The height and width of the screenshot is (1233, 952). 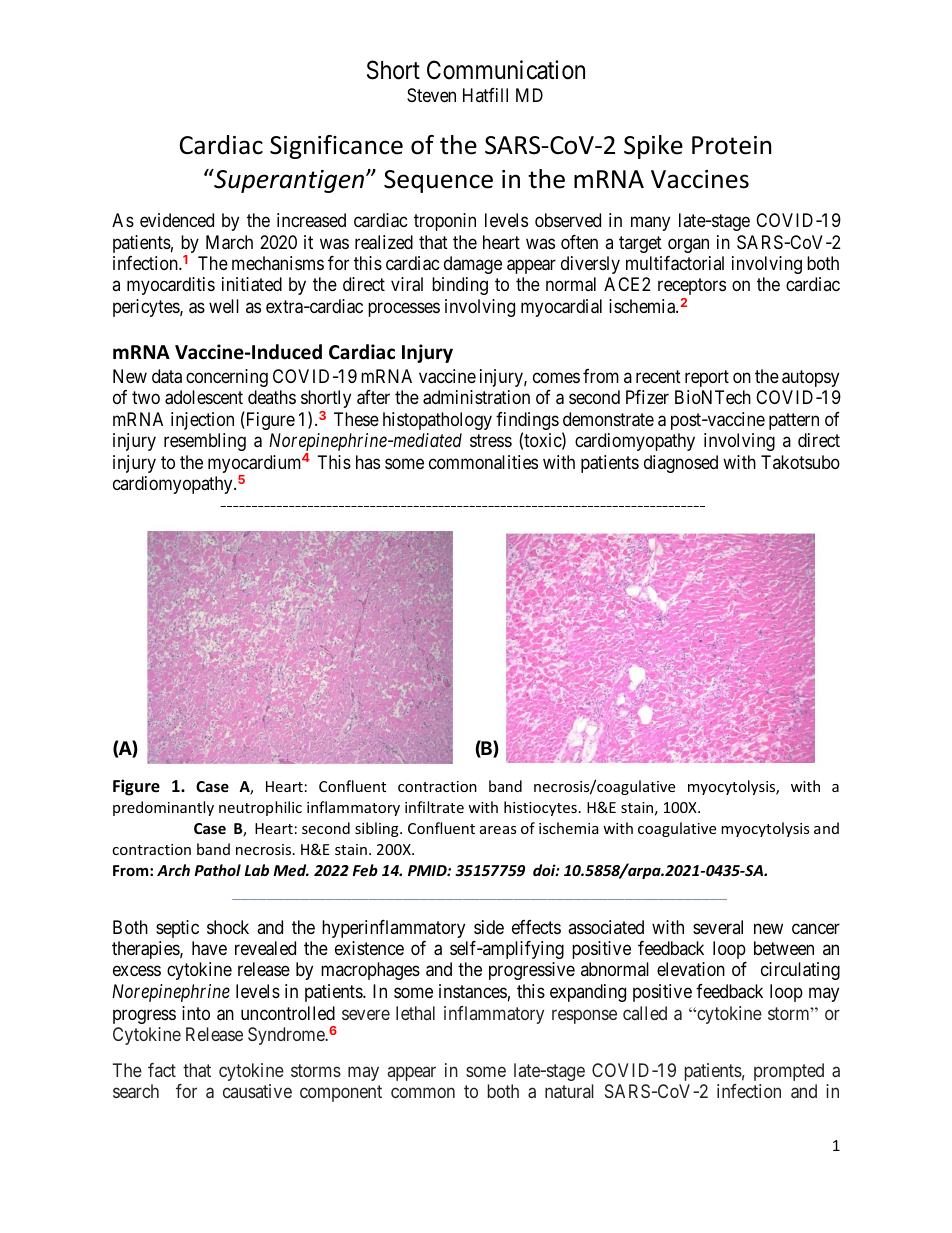 I want to click on stress, so click(x=491, y=440).
